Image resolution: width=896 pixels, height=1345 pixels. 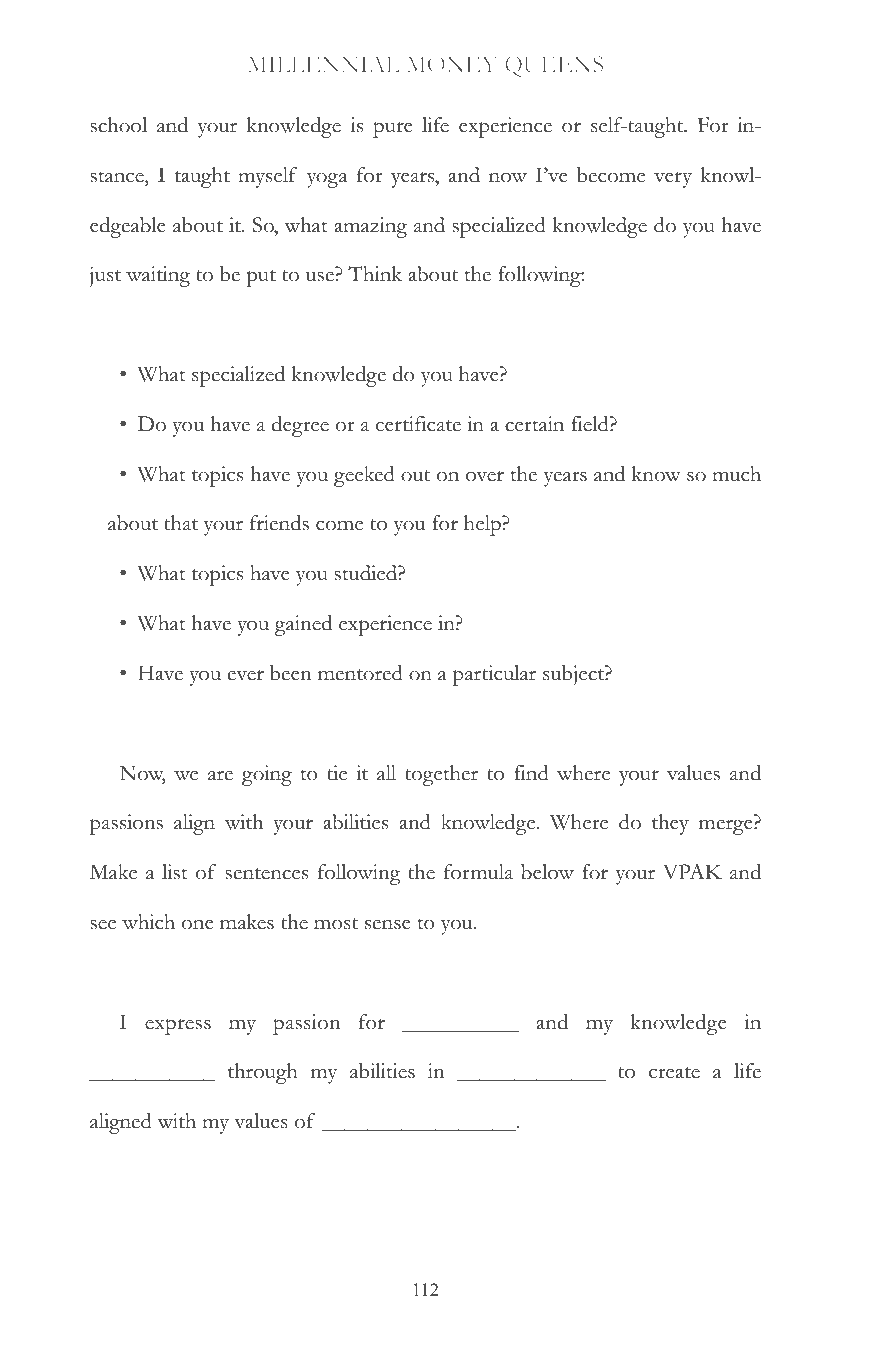 I want to click on waiting, so click(x=158, y=276).
